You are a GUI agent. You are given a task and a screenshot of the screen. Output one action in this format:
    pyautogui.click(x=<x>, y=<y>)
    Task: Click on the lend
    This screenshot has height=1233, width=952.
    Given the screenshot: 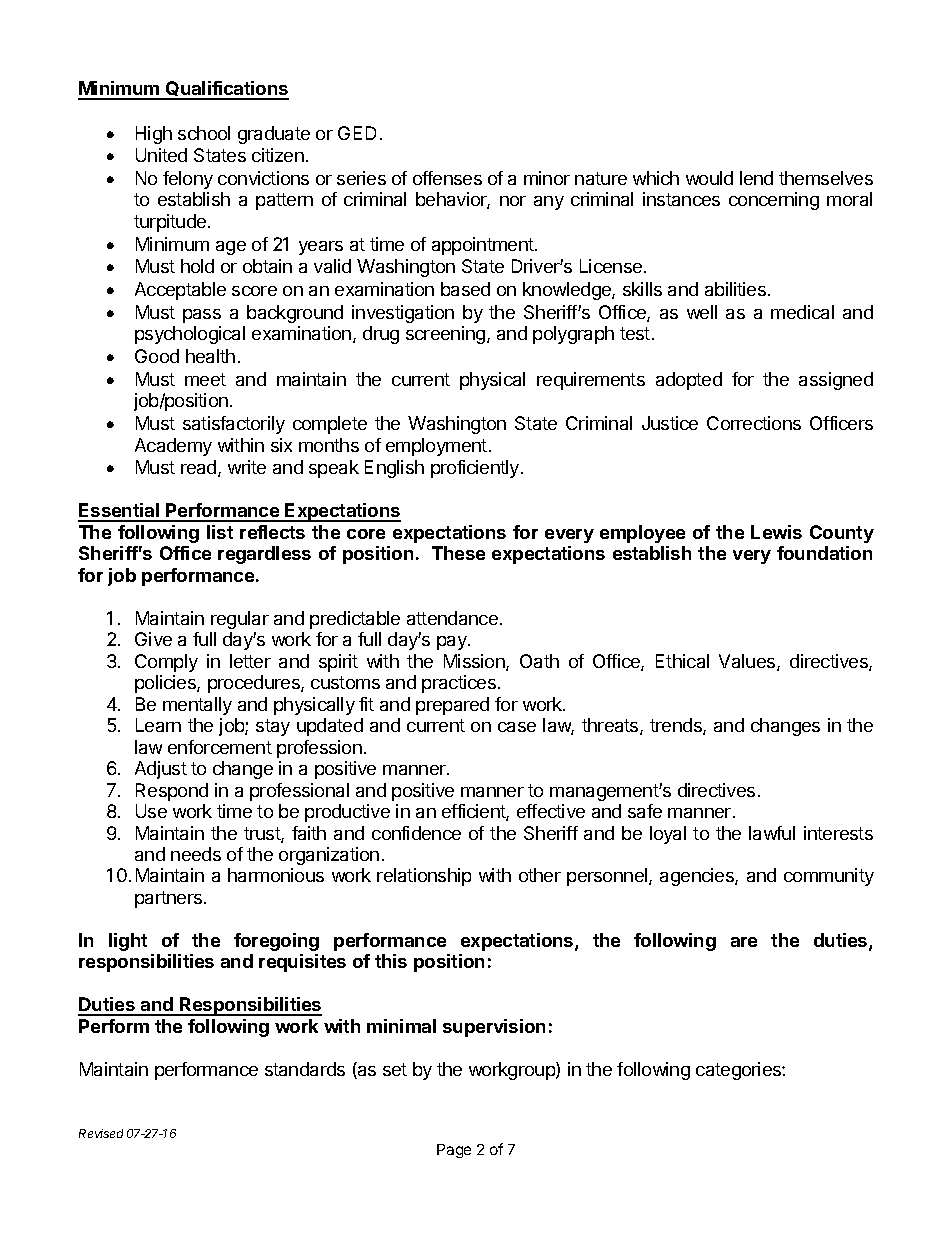 What is the action you would take?
    pyautogui.click(x=756, y=178)
